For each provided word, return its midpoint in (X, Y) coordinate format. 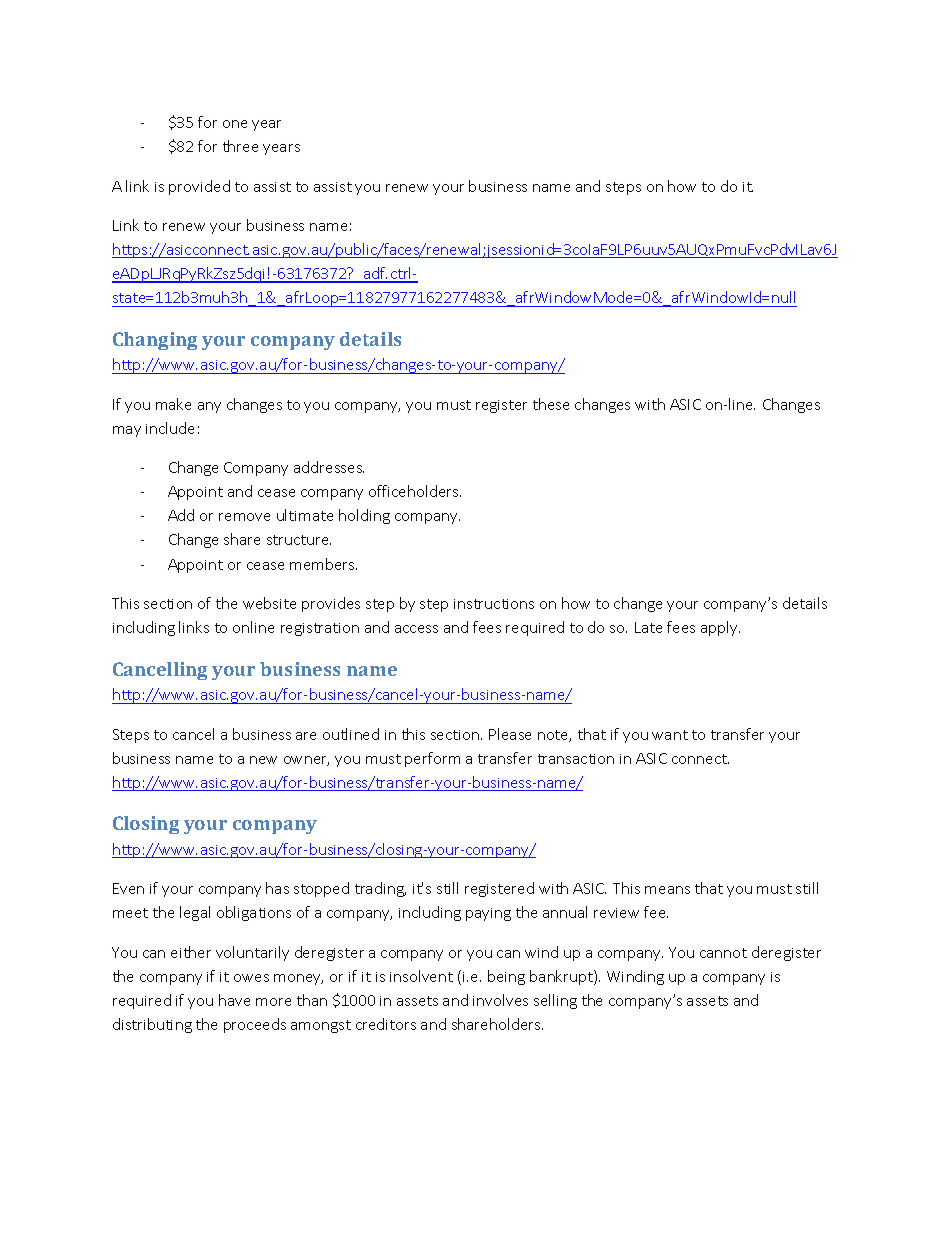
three (240, 146)
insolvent (421, 976)
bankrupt (562, 977)
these (551, 404)
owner (306, 761)
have (234, 1000)
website (269, 603)
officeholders (415, 491)
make (173, 404)
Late (648, 627)
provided (199, 187)
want (670, 735)
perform (432, 759)
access (416, 629)
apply (720, 628)
